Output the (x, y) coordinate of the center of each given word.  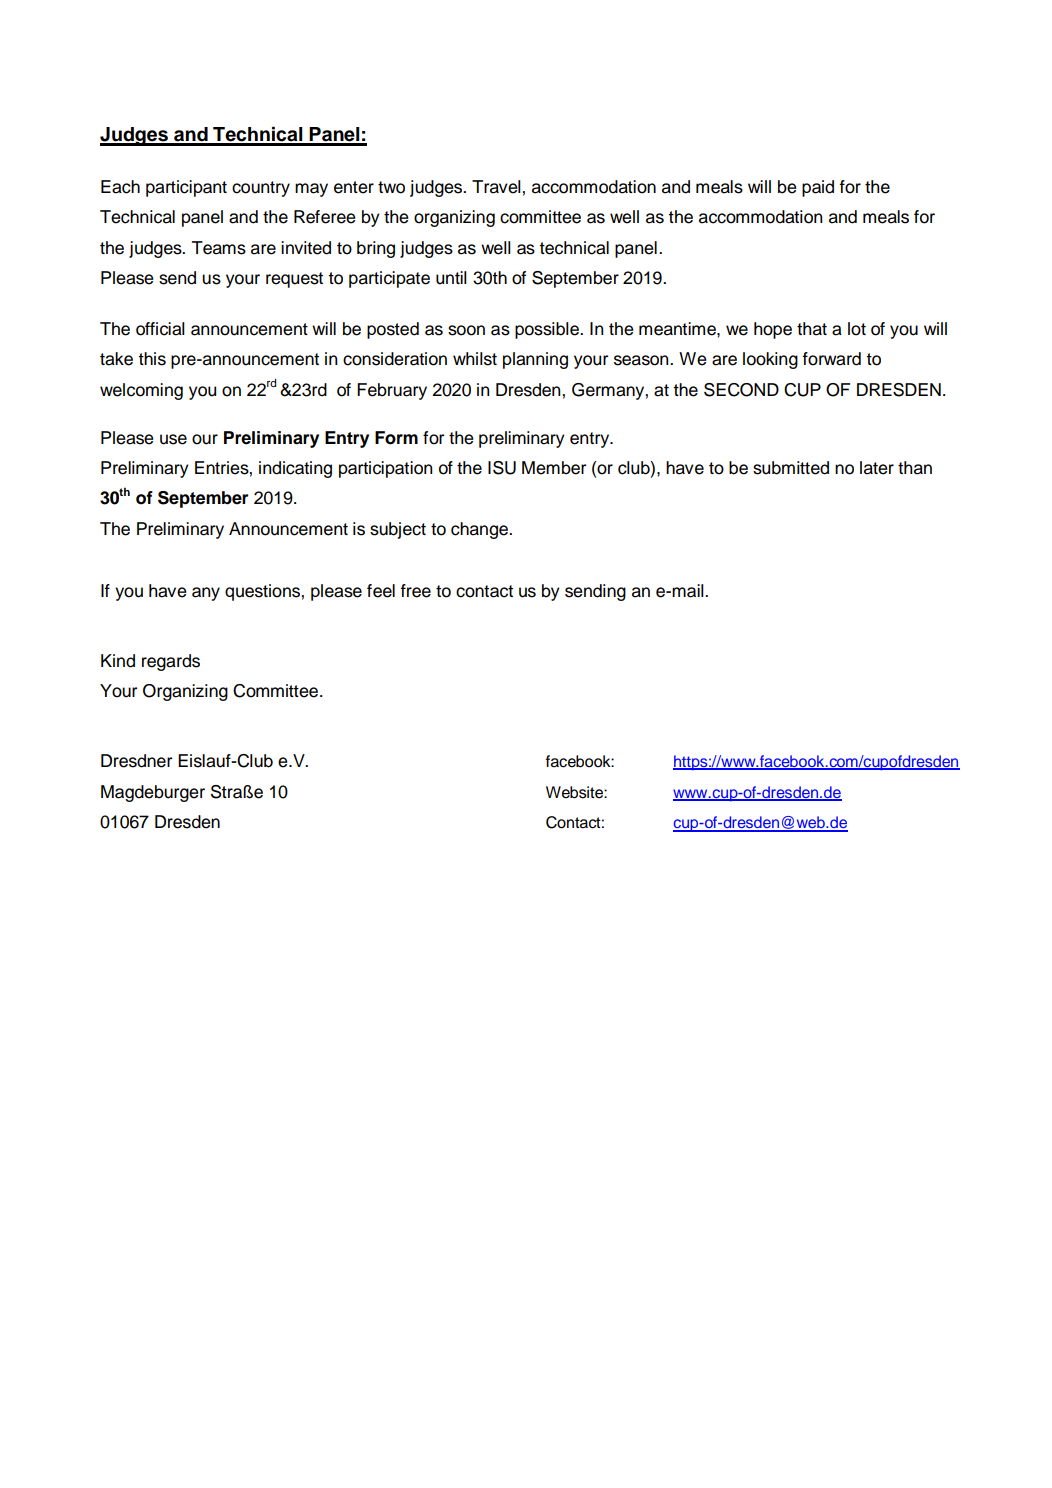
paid (818, 188)
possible (548, 330)
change (480, 530)
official (160, 329)
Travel (497, 187)
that (812, 329)
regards (171, 662)
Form (396, 438)
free (415, 591)
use (173, 439)
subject (398, 530)
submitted (791, 468)
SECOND (741, 390)
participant (186, 188)
